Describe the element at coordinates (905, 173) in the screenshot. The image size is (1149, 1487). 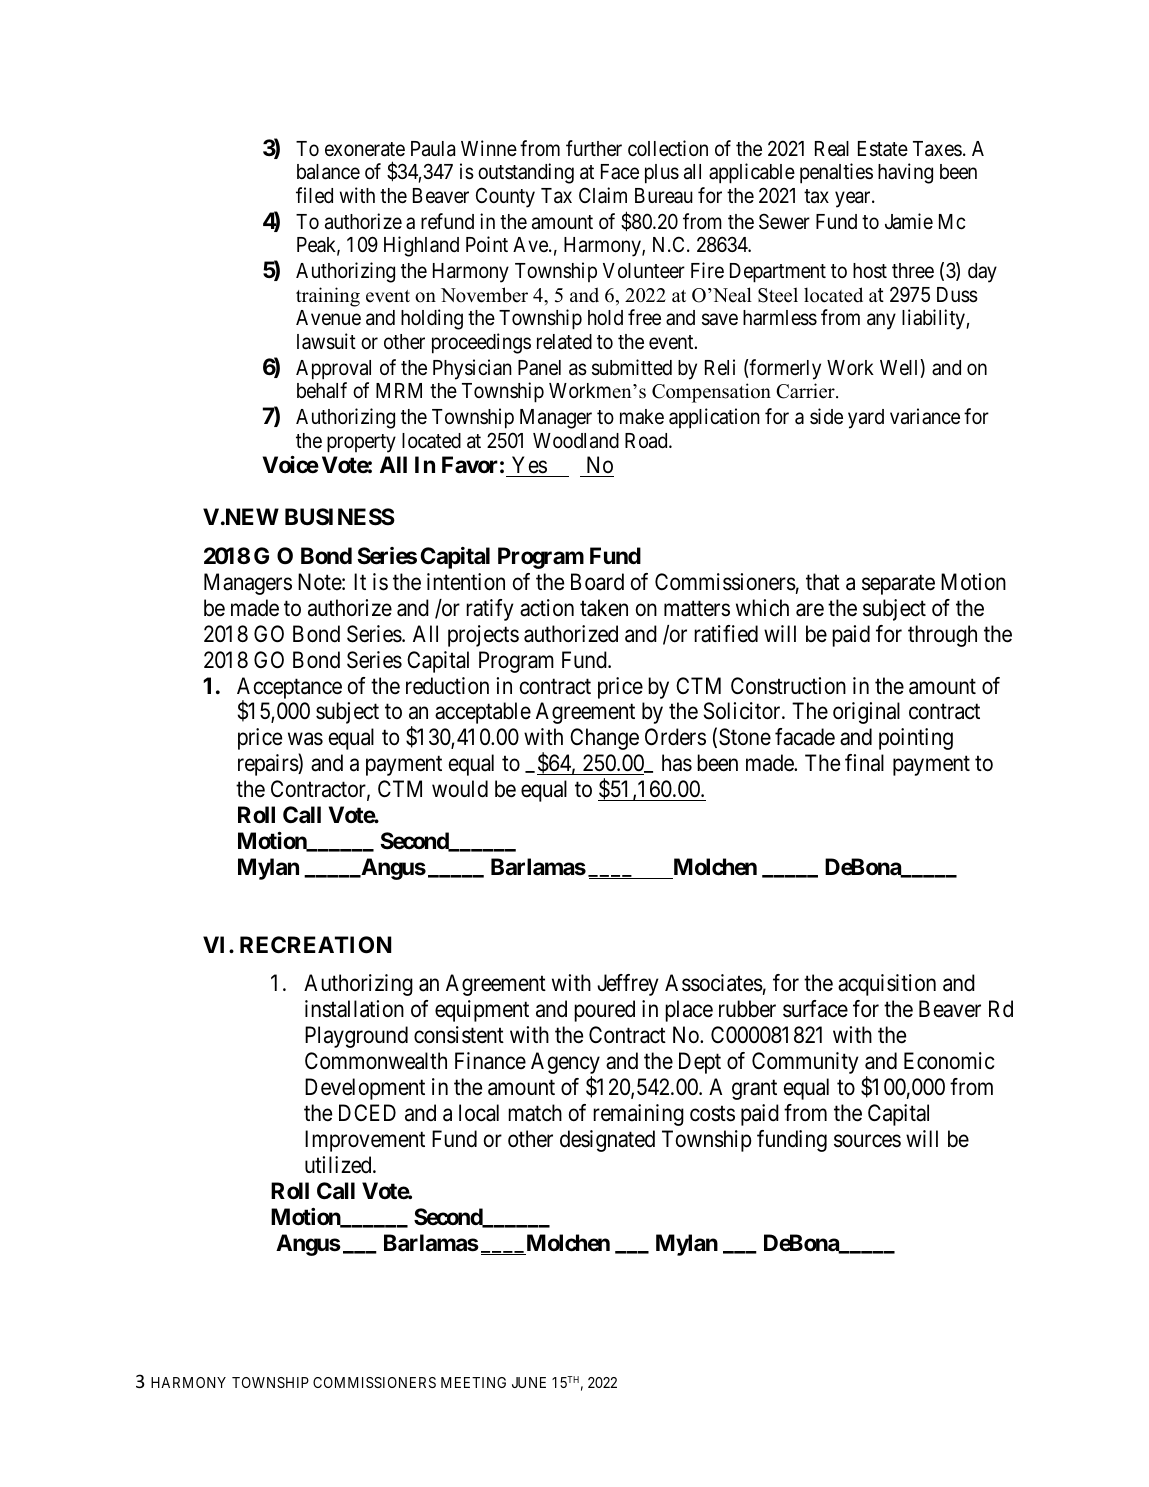
I see `having` at that location.
